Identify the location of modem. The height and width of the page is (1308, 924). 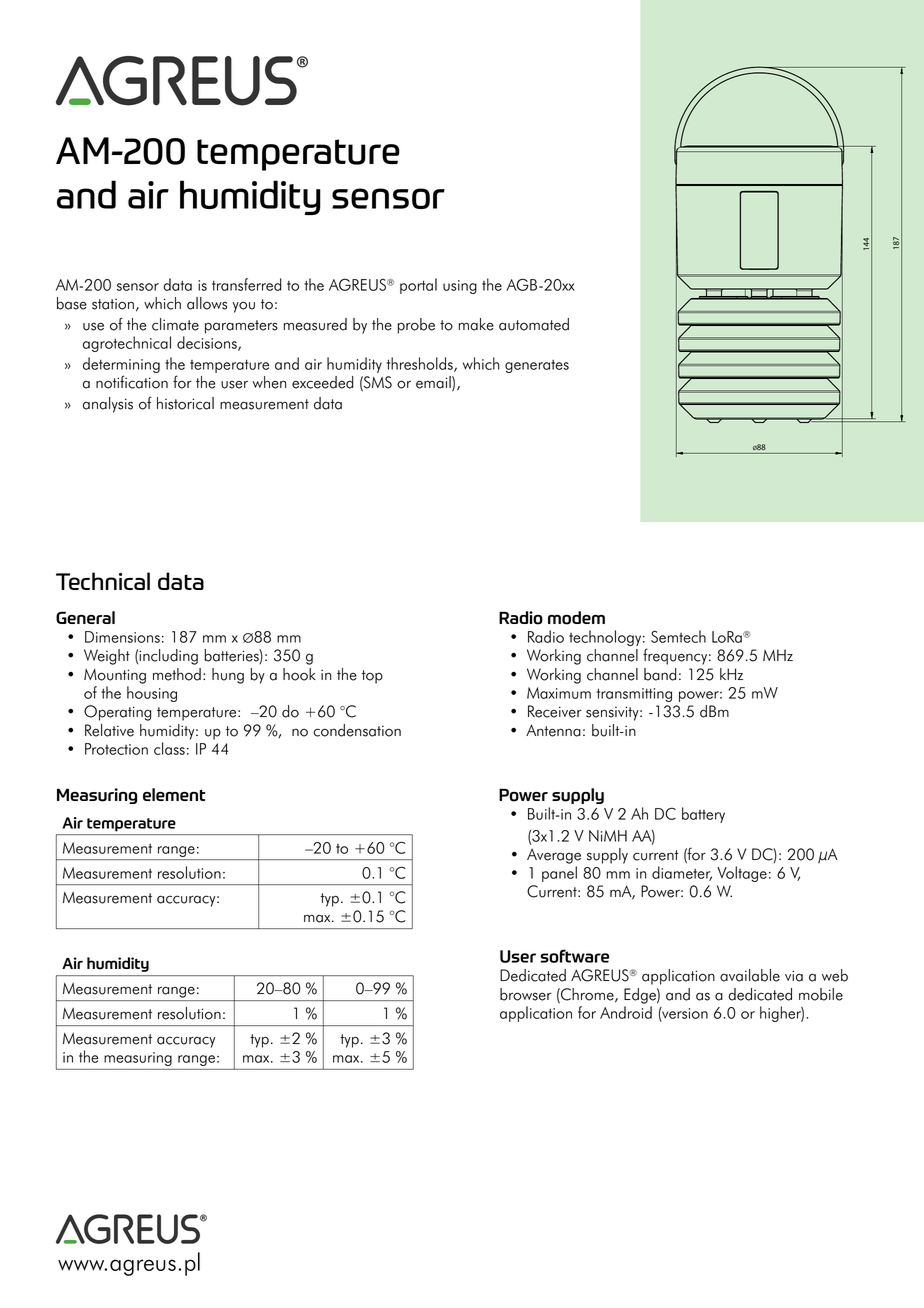
(576, 618).
